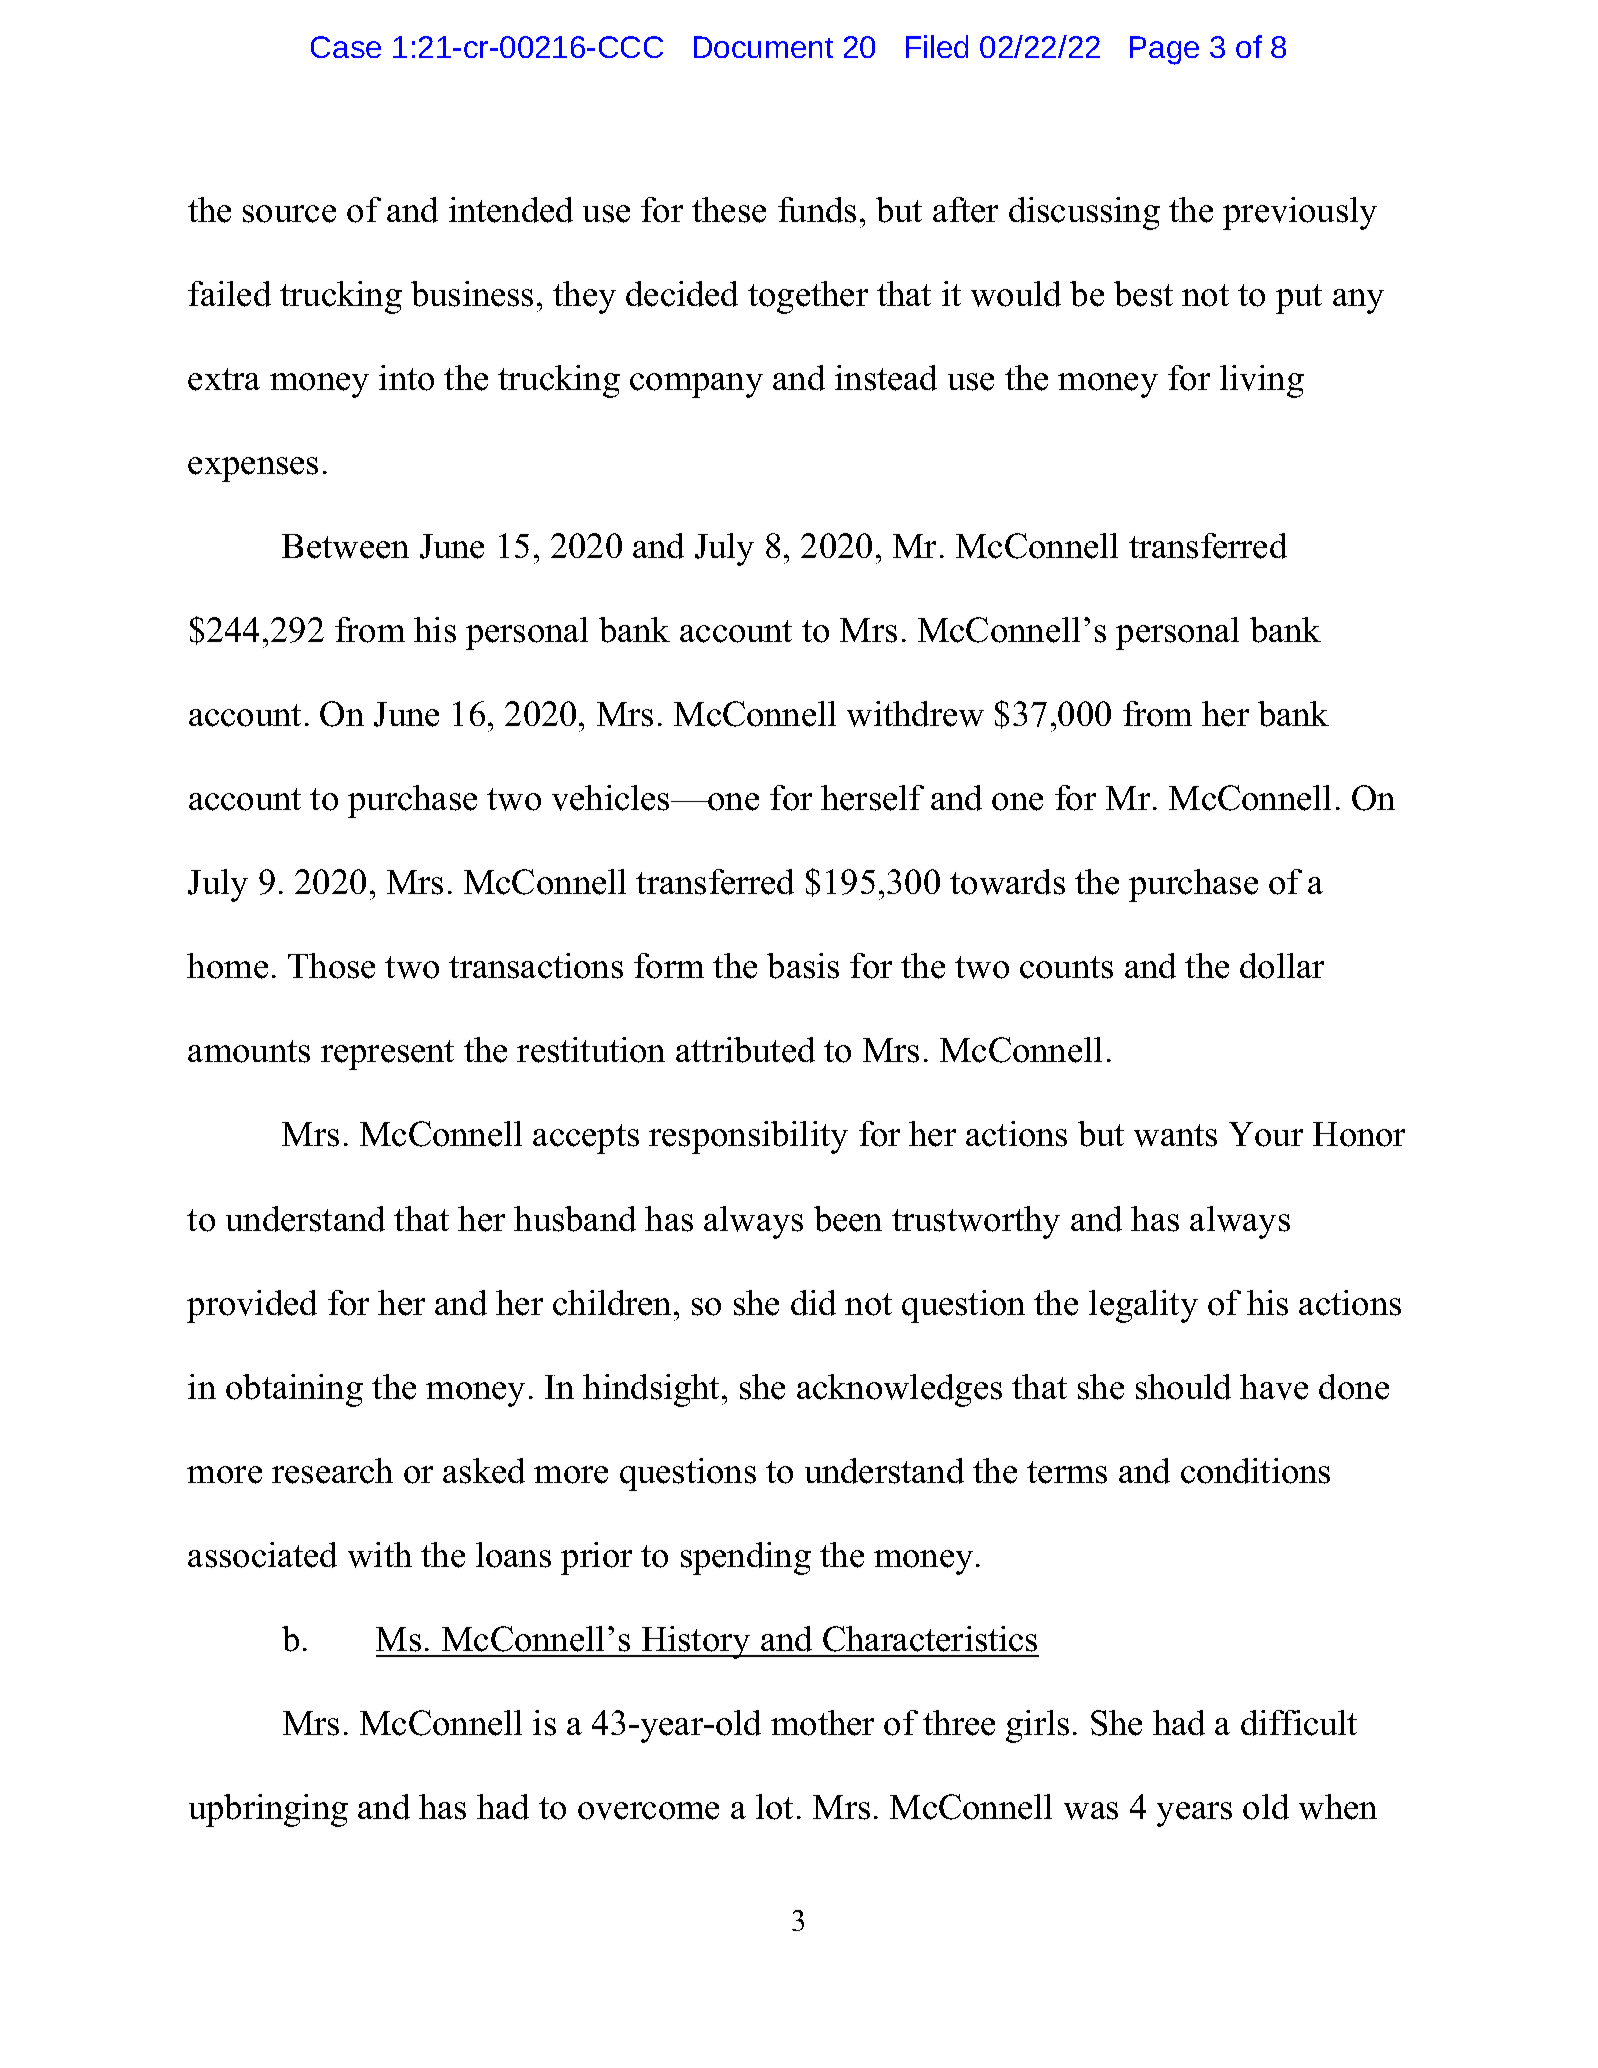 The height and width of the document is (2068, 1598). Describe the element at coordinates (346, 47) in the document. I see `Case` at that location.
